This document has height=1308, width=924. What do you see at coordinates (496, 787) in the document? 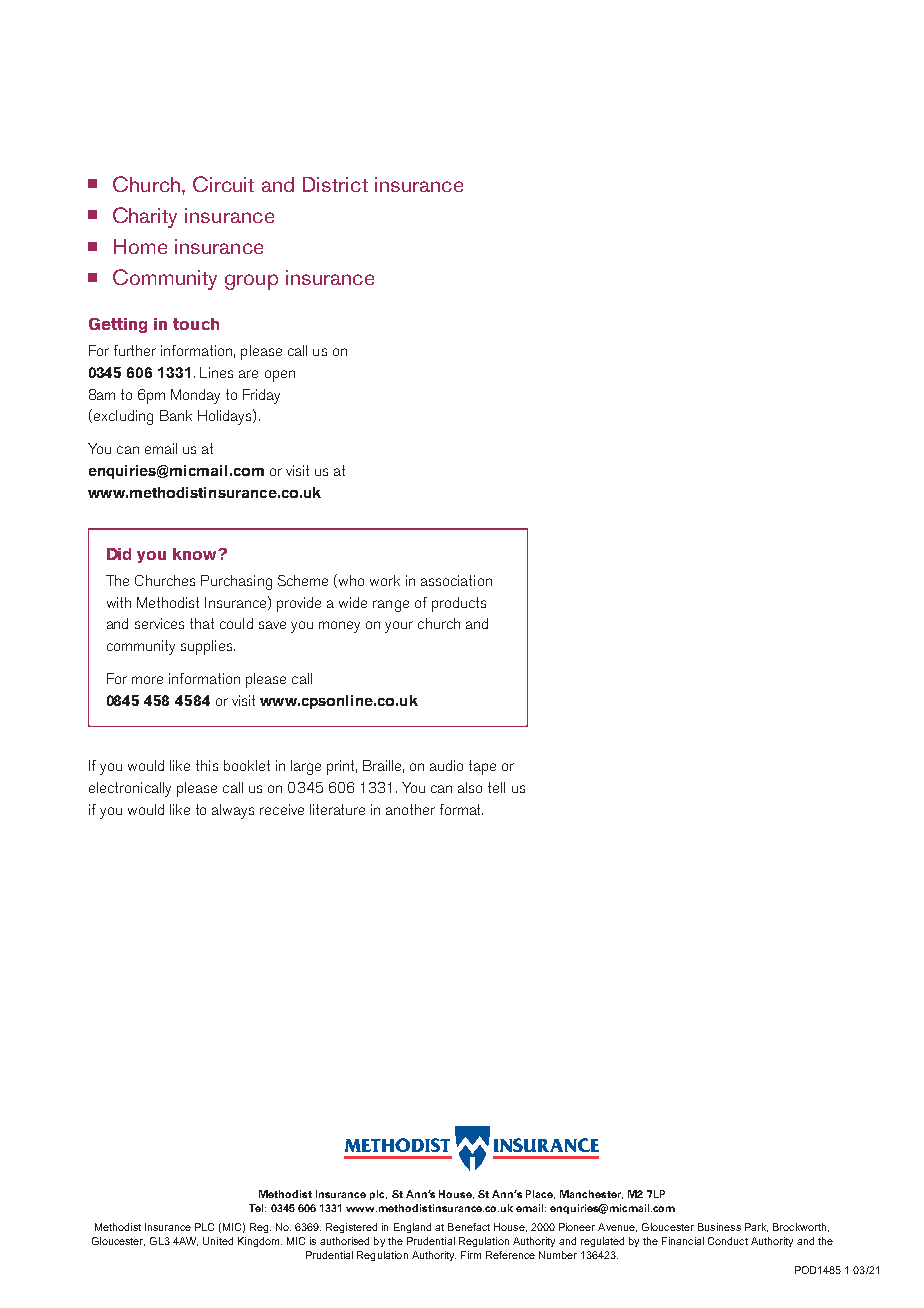
I see `tell` at bounding box center [496, 787].
